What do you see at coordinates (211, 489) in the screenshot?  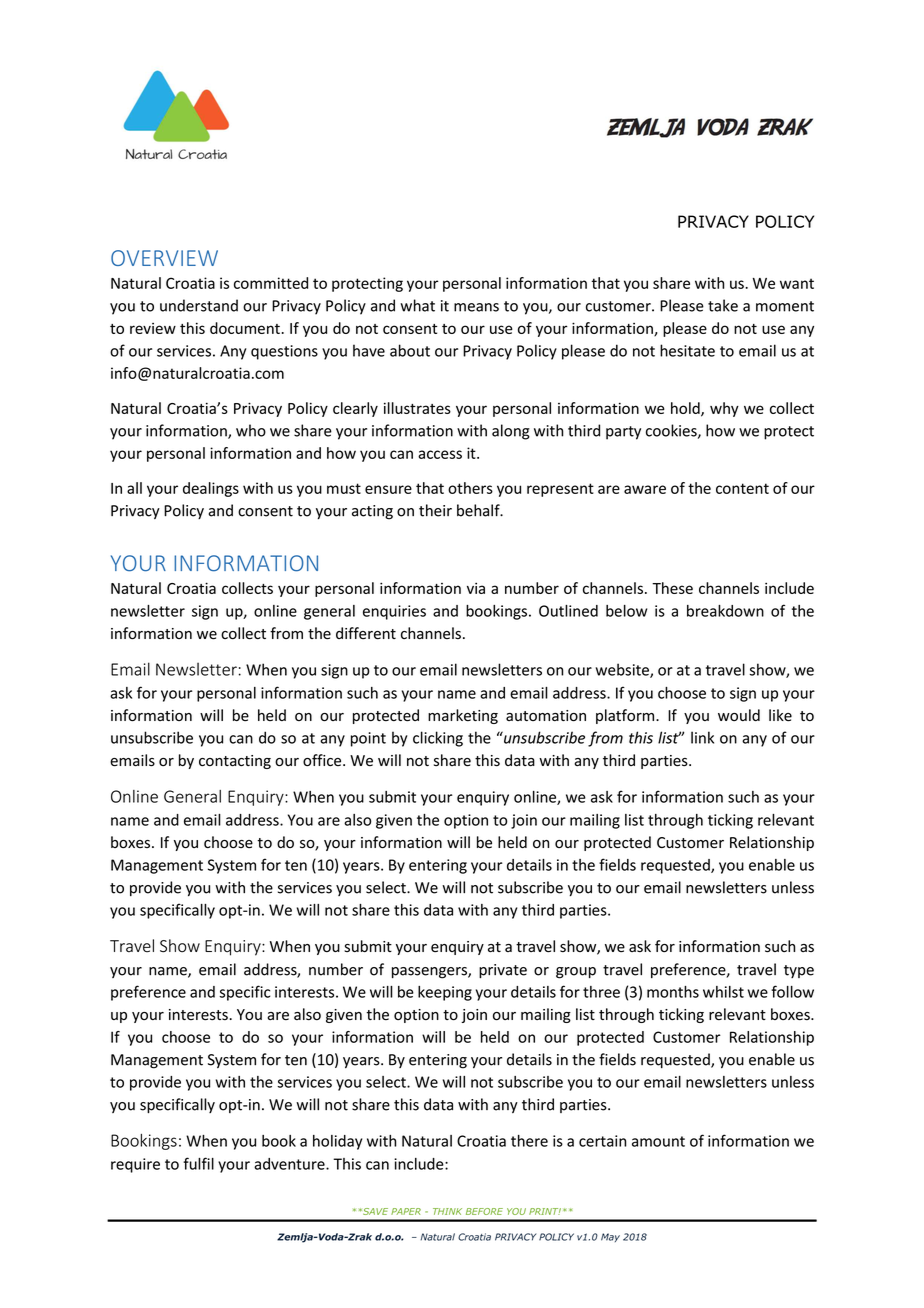 I see `dealings` at bounding box center [211, 489].
